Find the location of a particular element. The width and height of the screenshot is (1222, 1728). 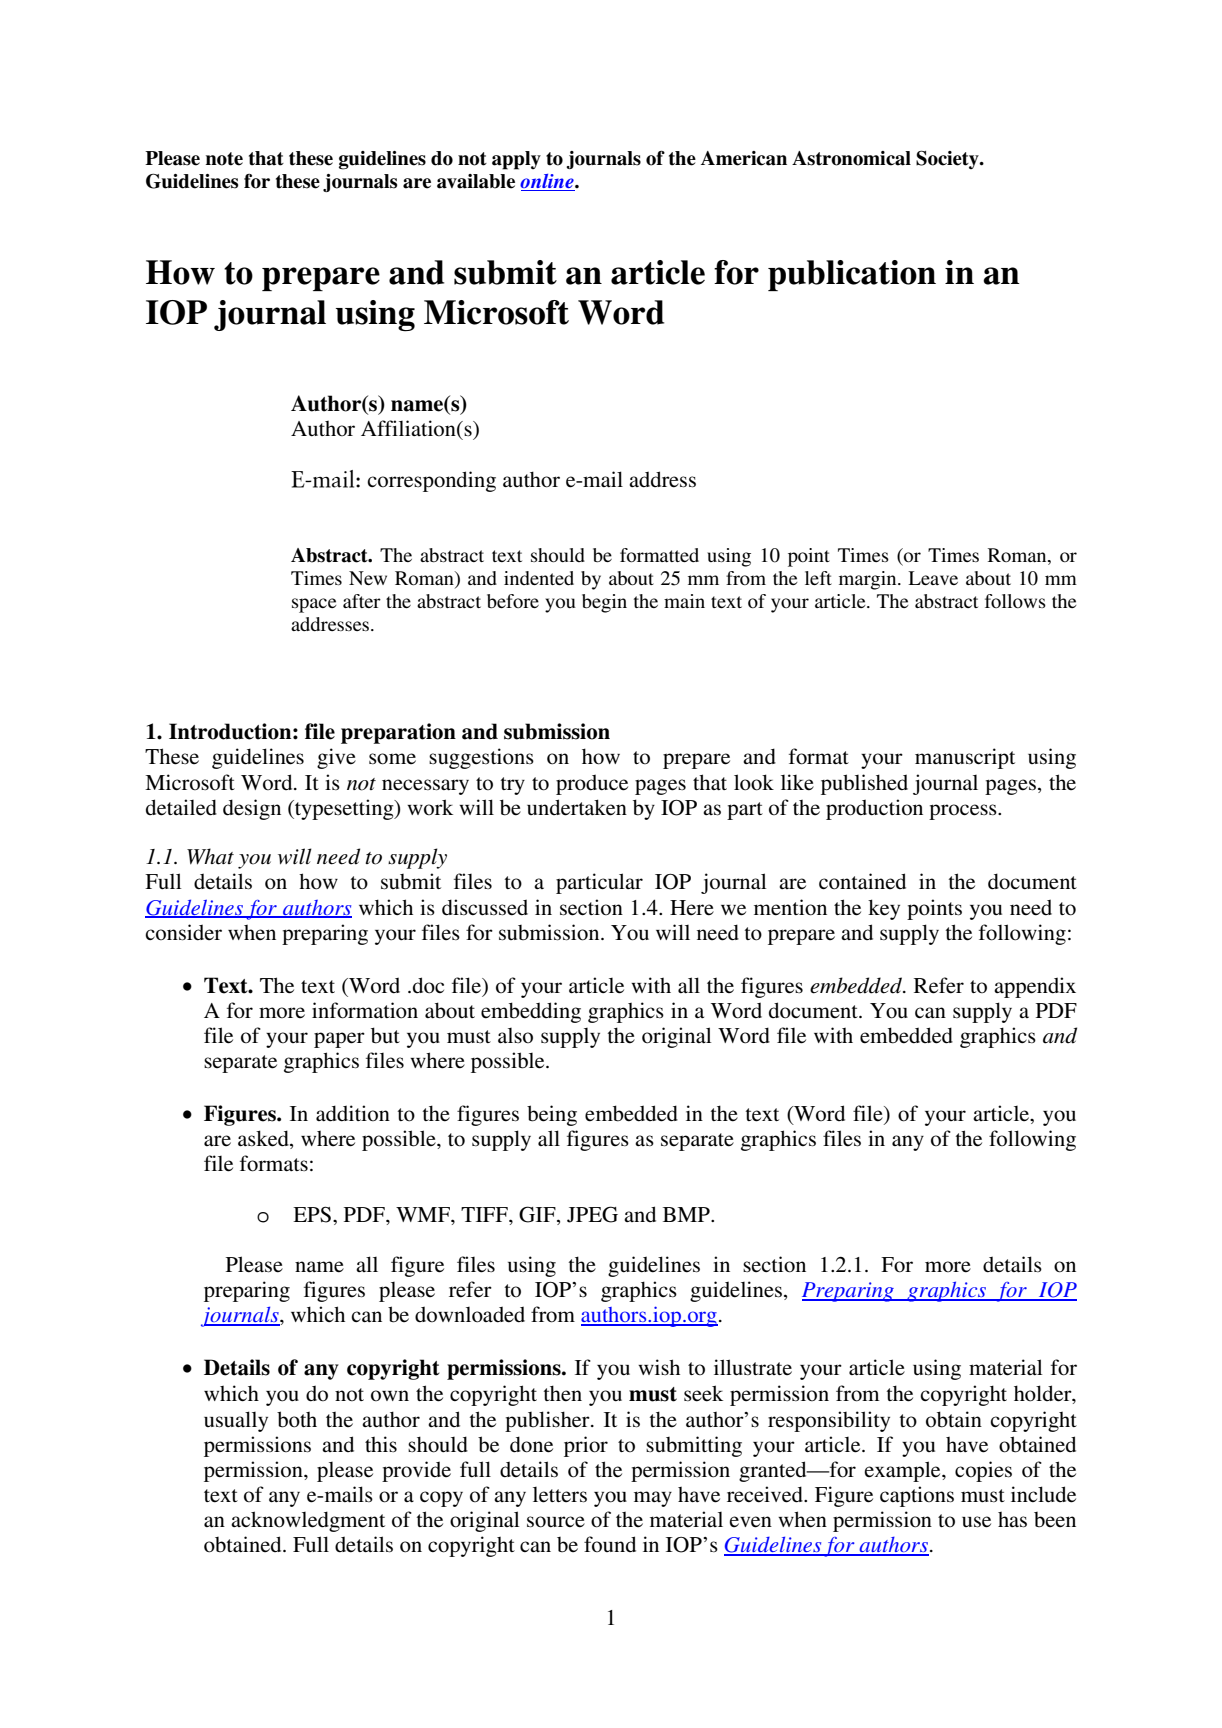

Leave is located at coordinates (933, 578).
